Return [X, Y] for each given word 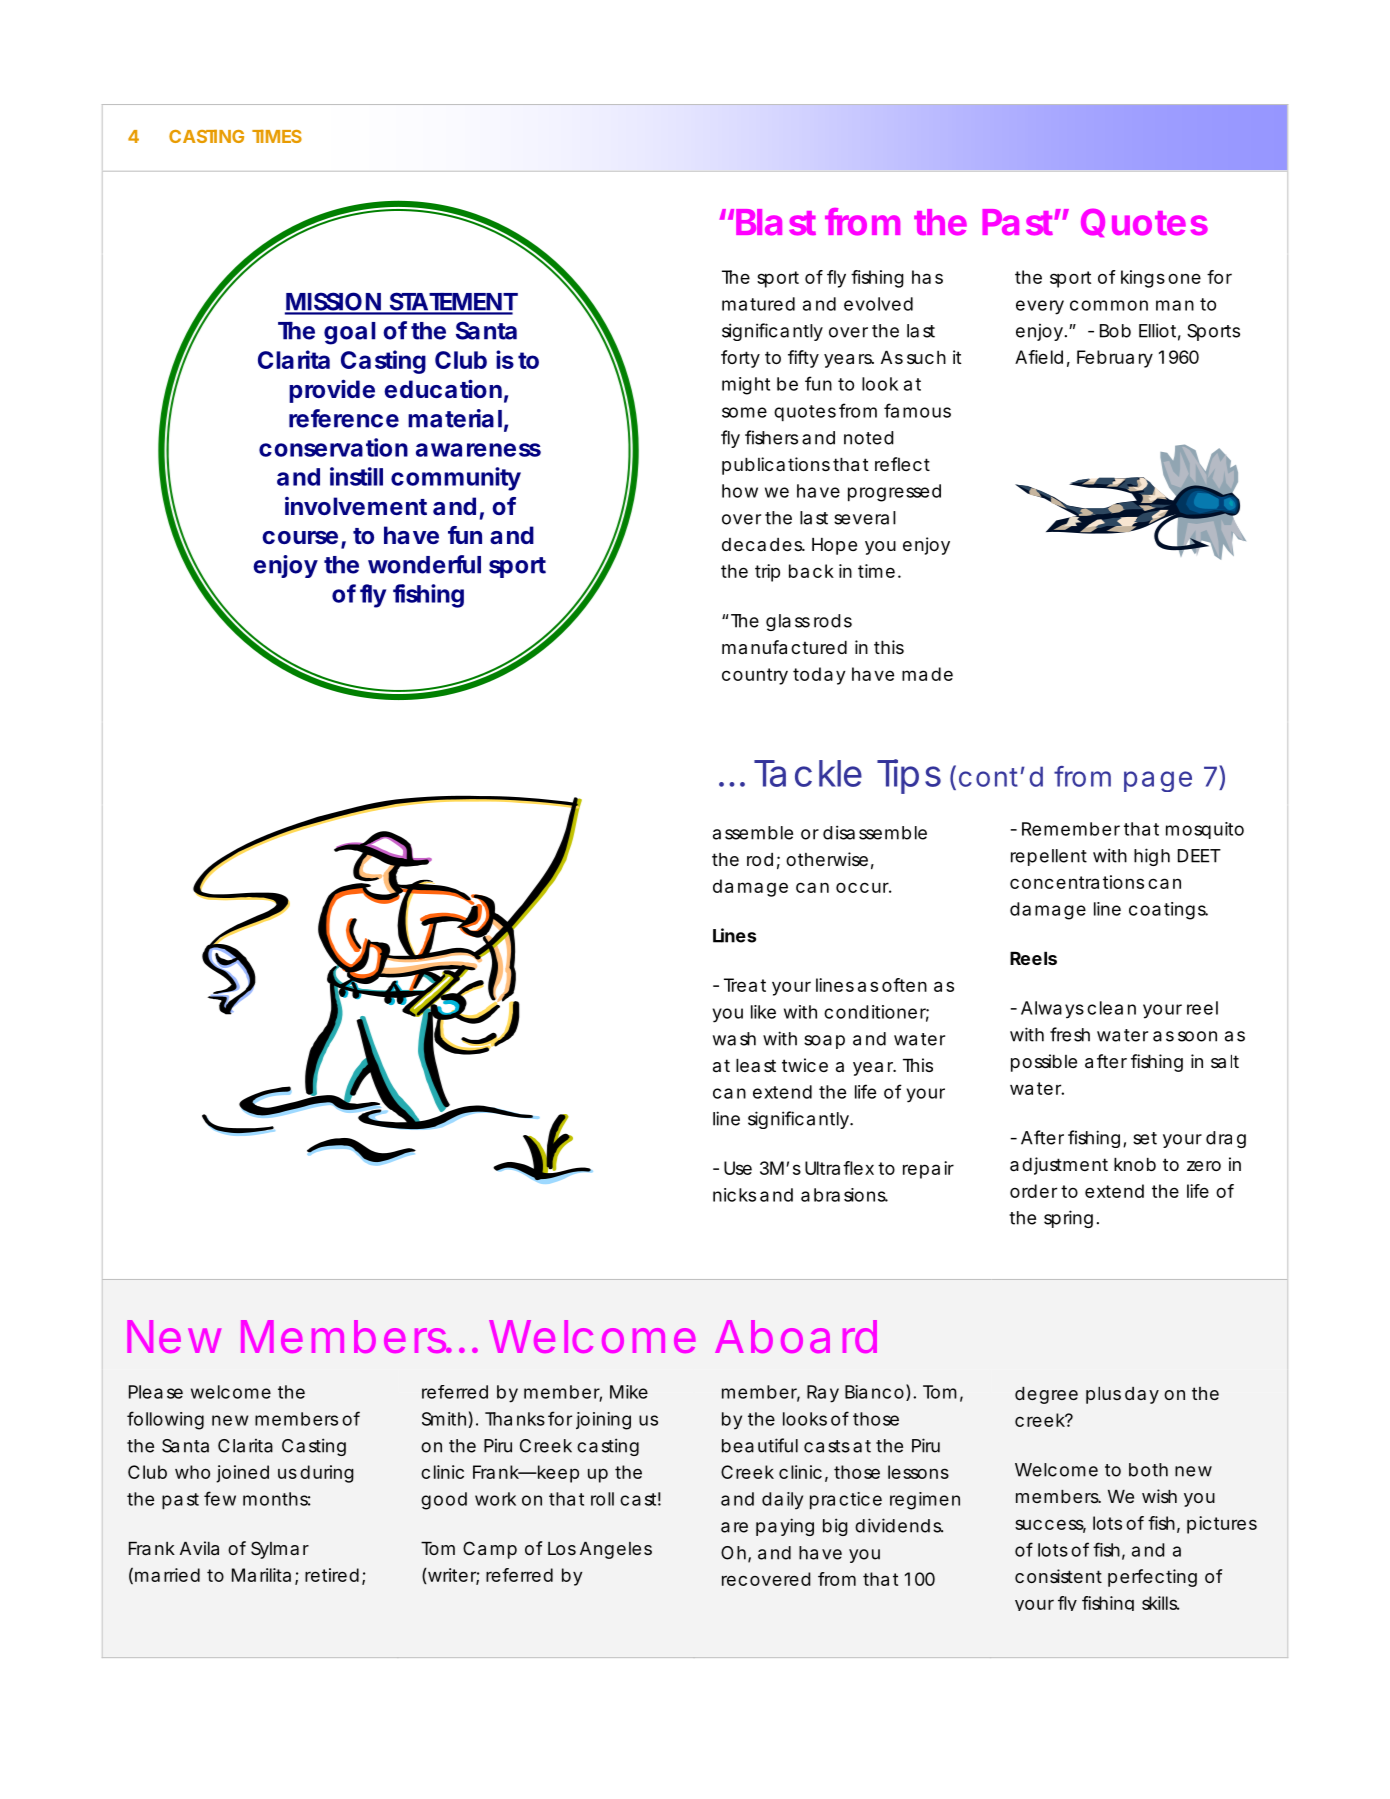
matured [758, 304]
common [1109, 305]
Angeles [616, 1550]
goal [350, 333]
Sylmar [280, 1550]
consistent [1058, 1576]
